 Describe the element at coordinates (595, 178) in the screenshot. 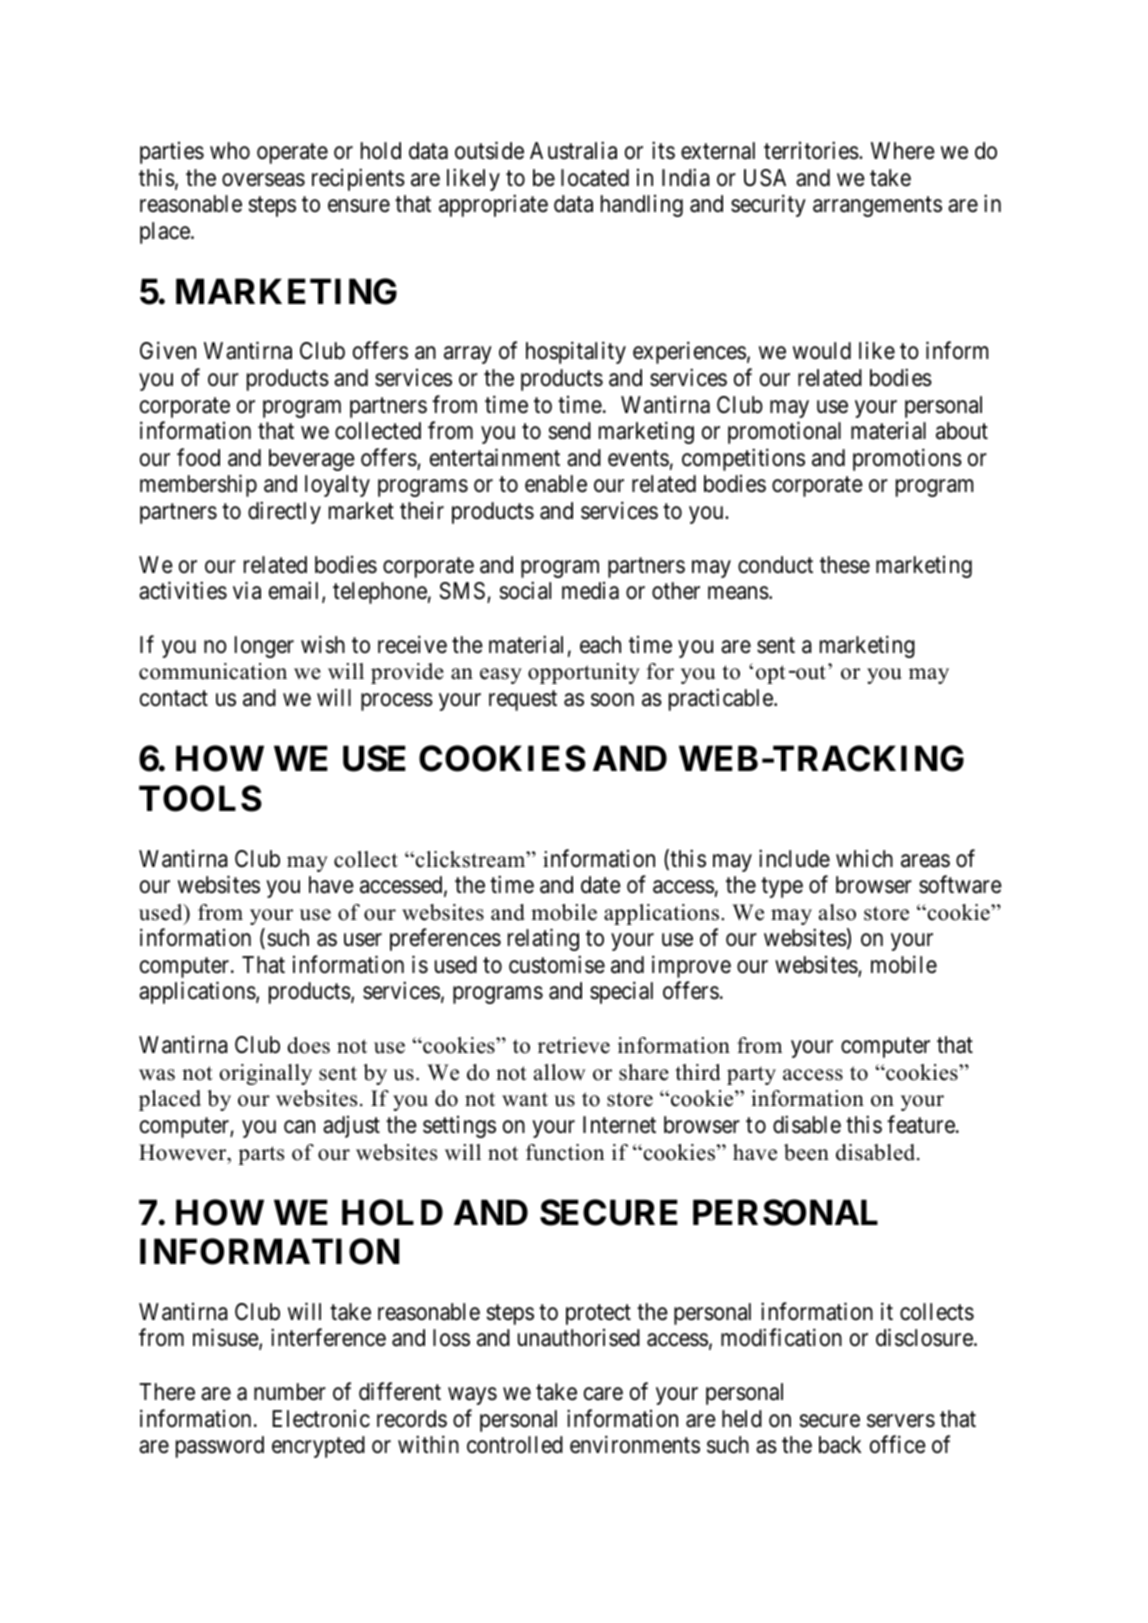

I see `located` at that location.
